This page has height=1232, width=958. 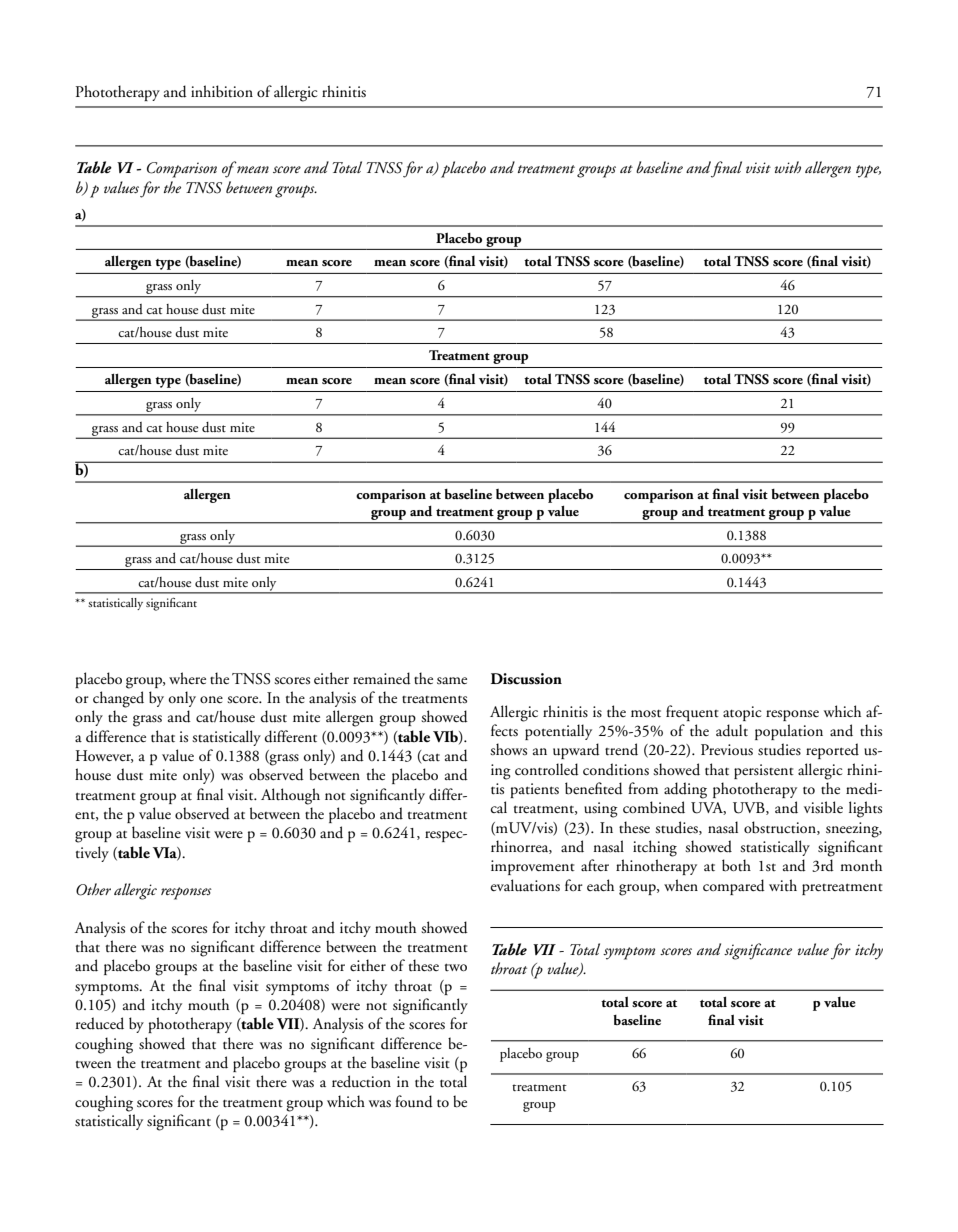 I want to click on improvement, so click(x=533, y=867).
